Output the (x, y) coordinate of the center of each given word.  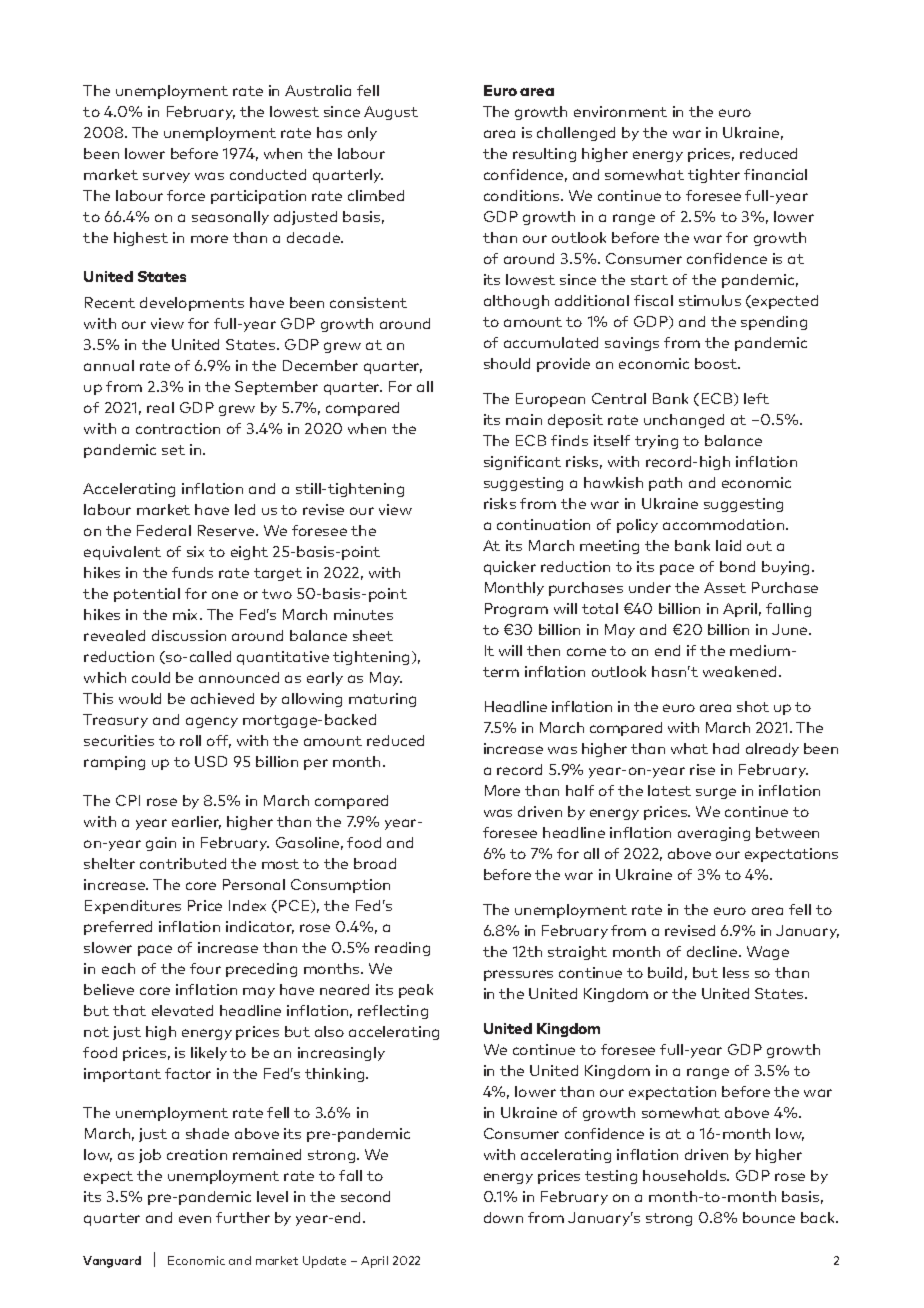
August (391, 113)
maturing (382, 700)
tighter (714, 176)
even (195, 1219)
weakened (741, 671)
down (503, 1217)
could (151, 677)
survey (166, 177)
